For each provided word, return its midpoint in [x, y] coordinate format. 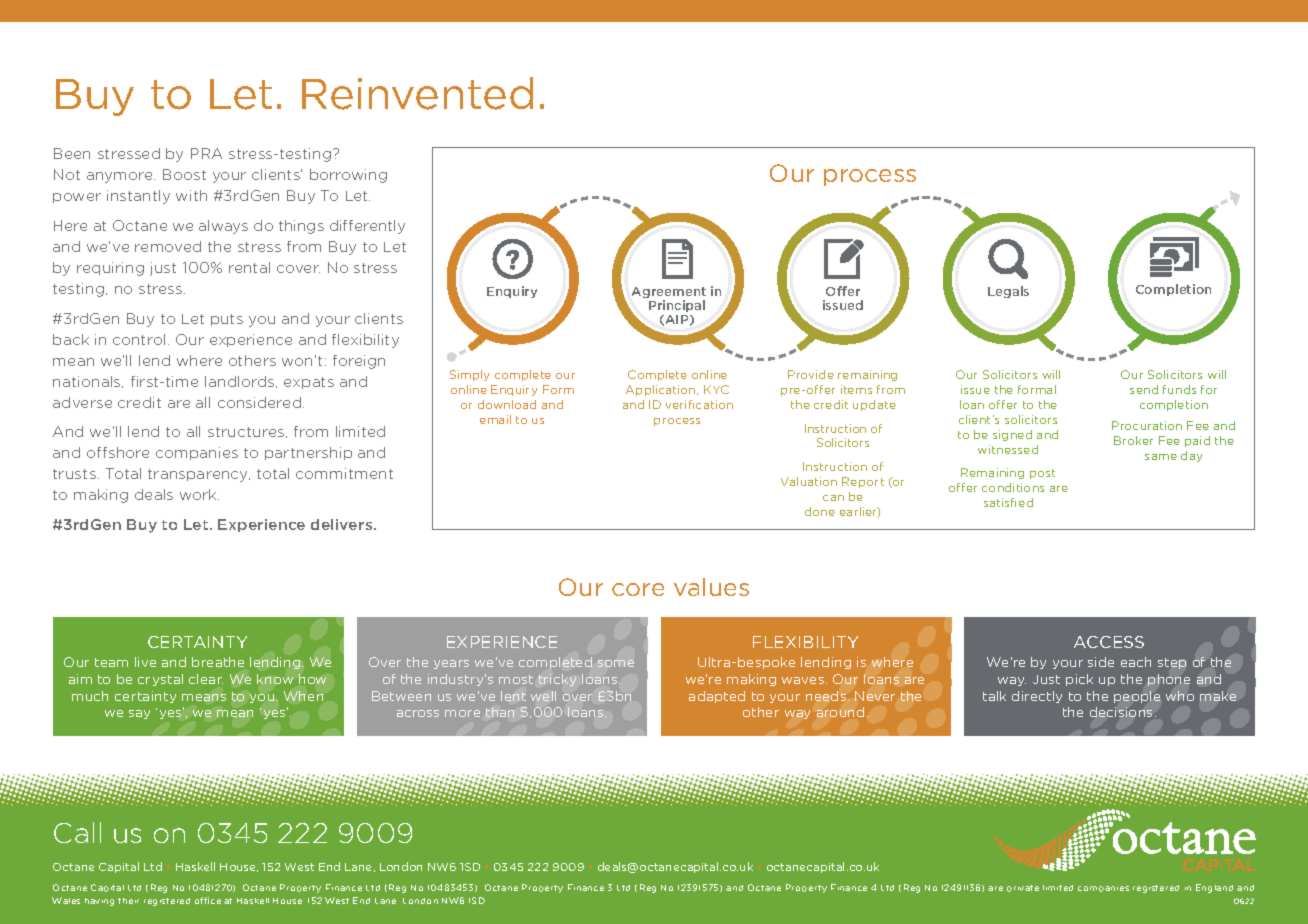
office [208, 900]
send [1144, 389]
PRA [206, 153]
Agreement [669, 294]
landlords [241, 382]
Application [662, 390]
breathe [218, 662]
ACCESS [1109, 642]
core [638, 589]
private [1023, 888]
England [1214, 888]
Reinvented [417, 93]
